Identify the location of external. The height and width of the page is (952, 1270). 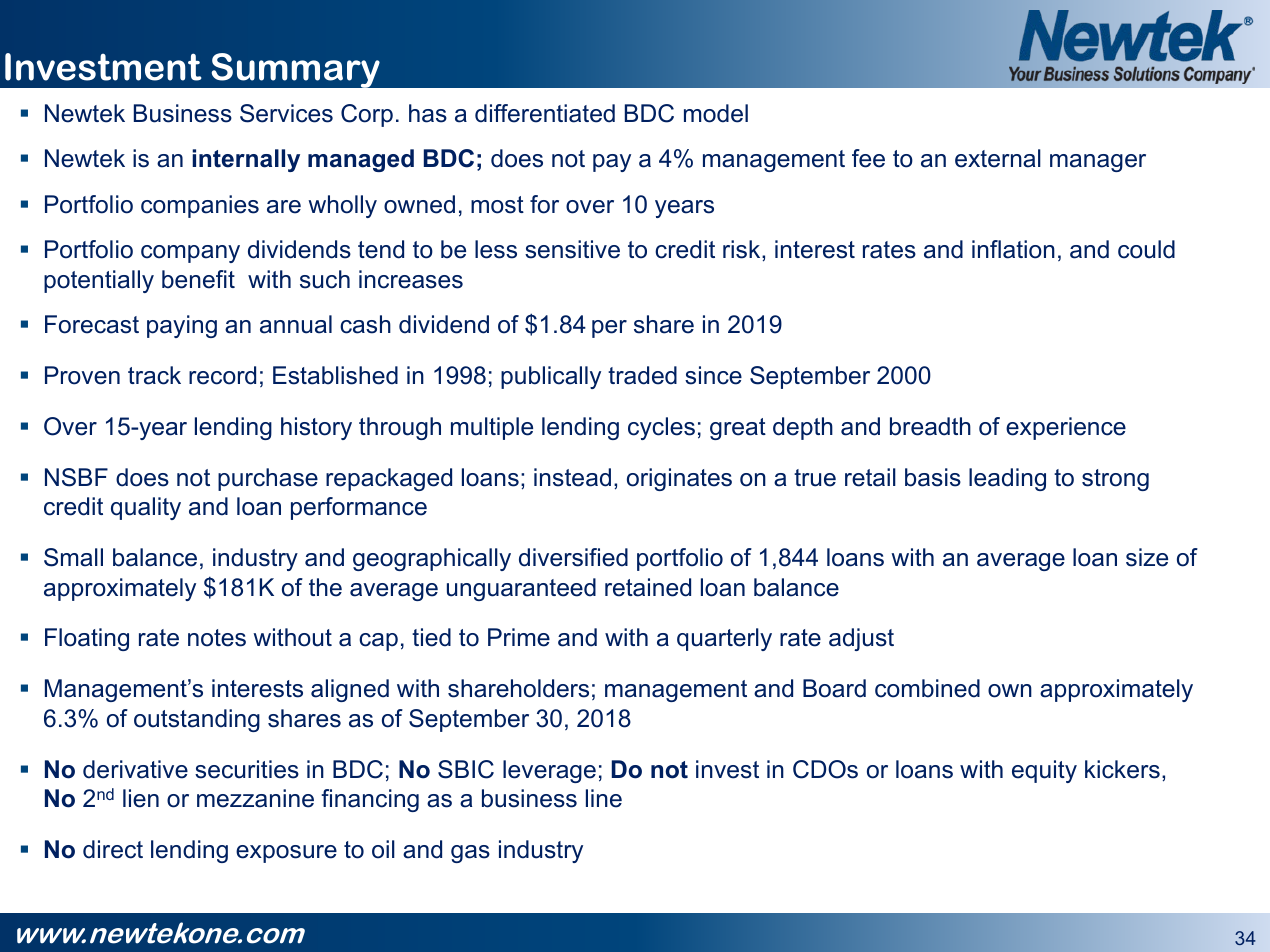
(998, 158).
